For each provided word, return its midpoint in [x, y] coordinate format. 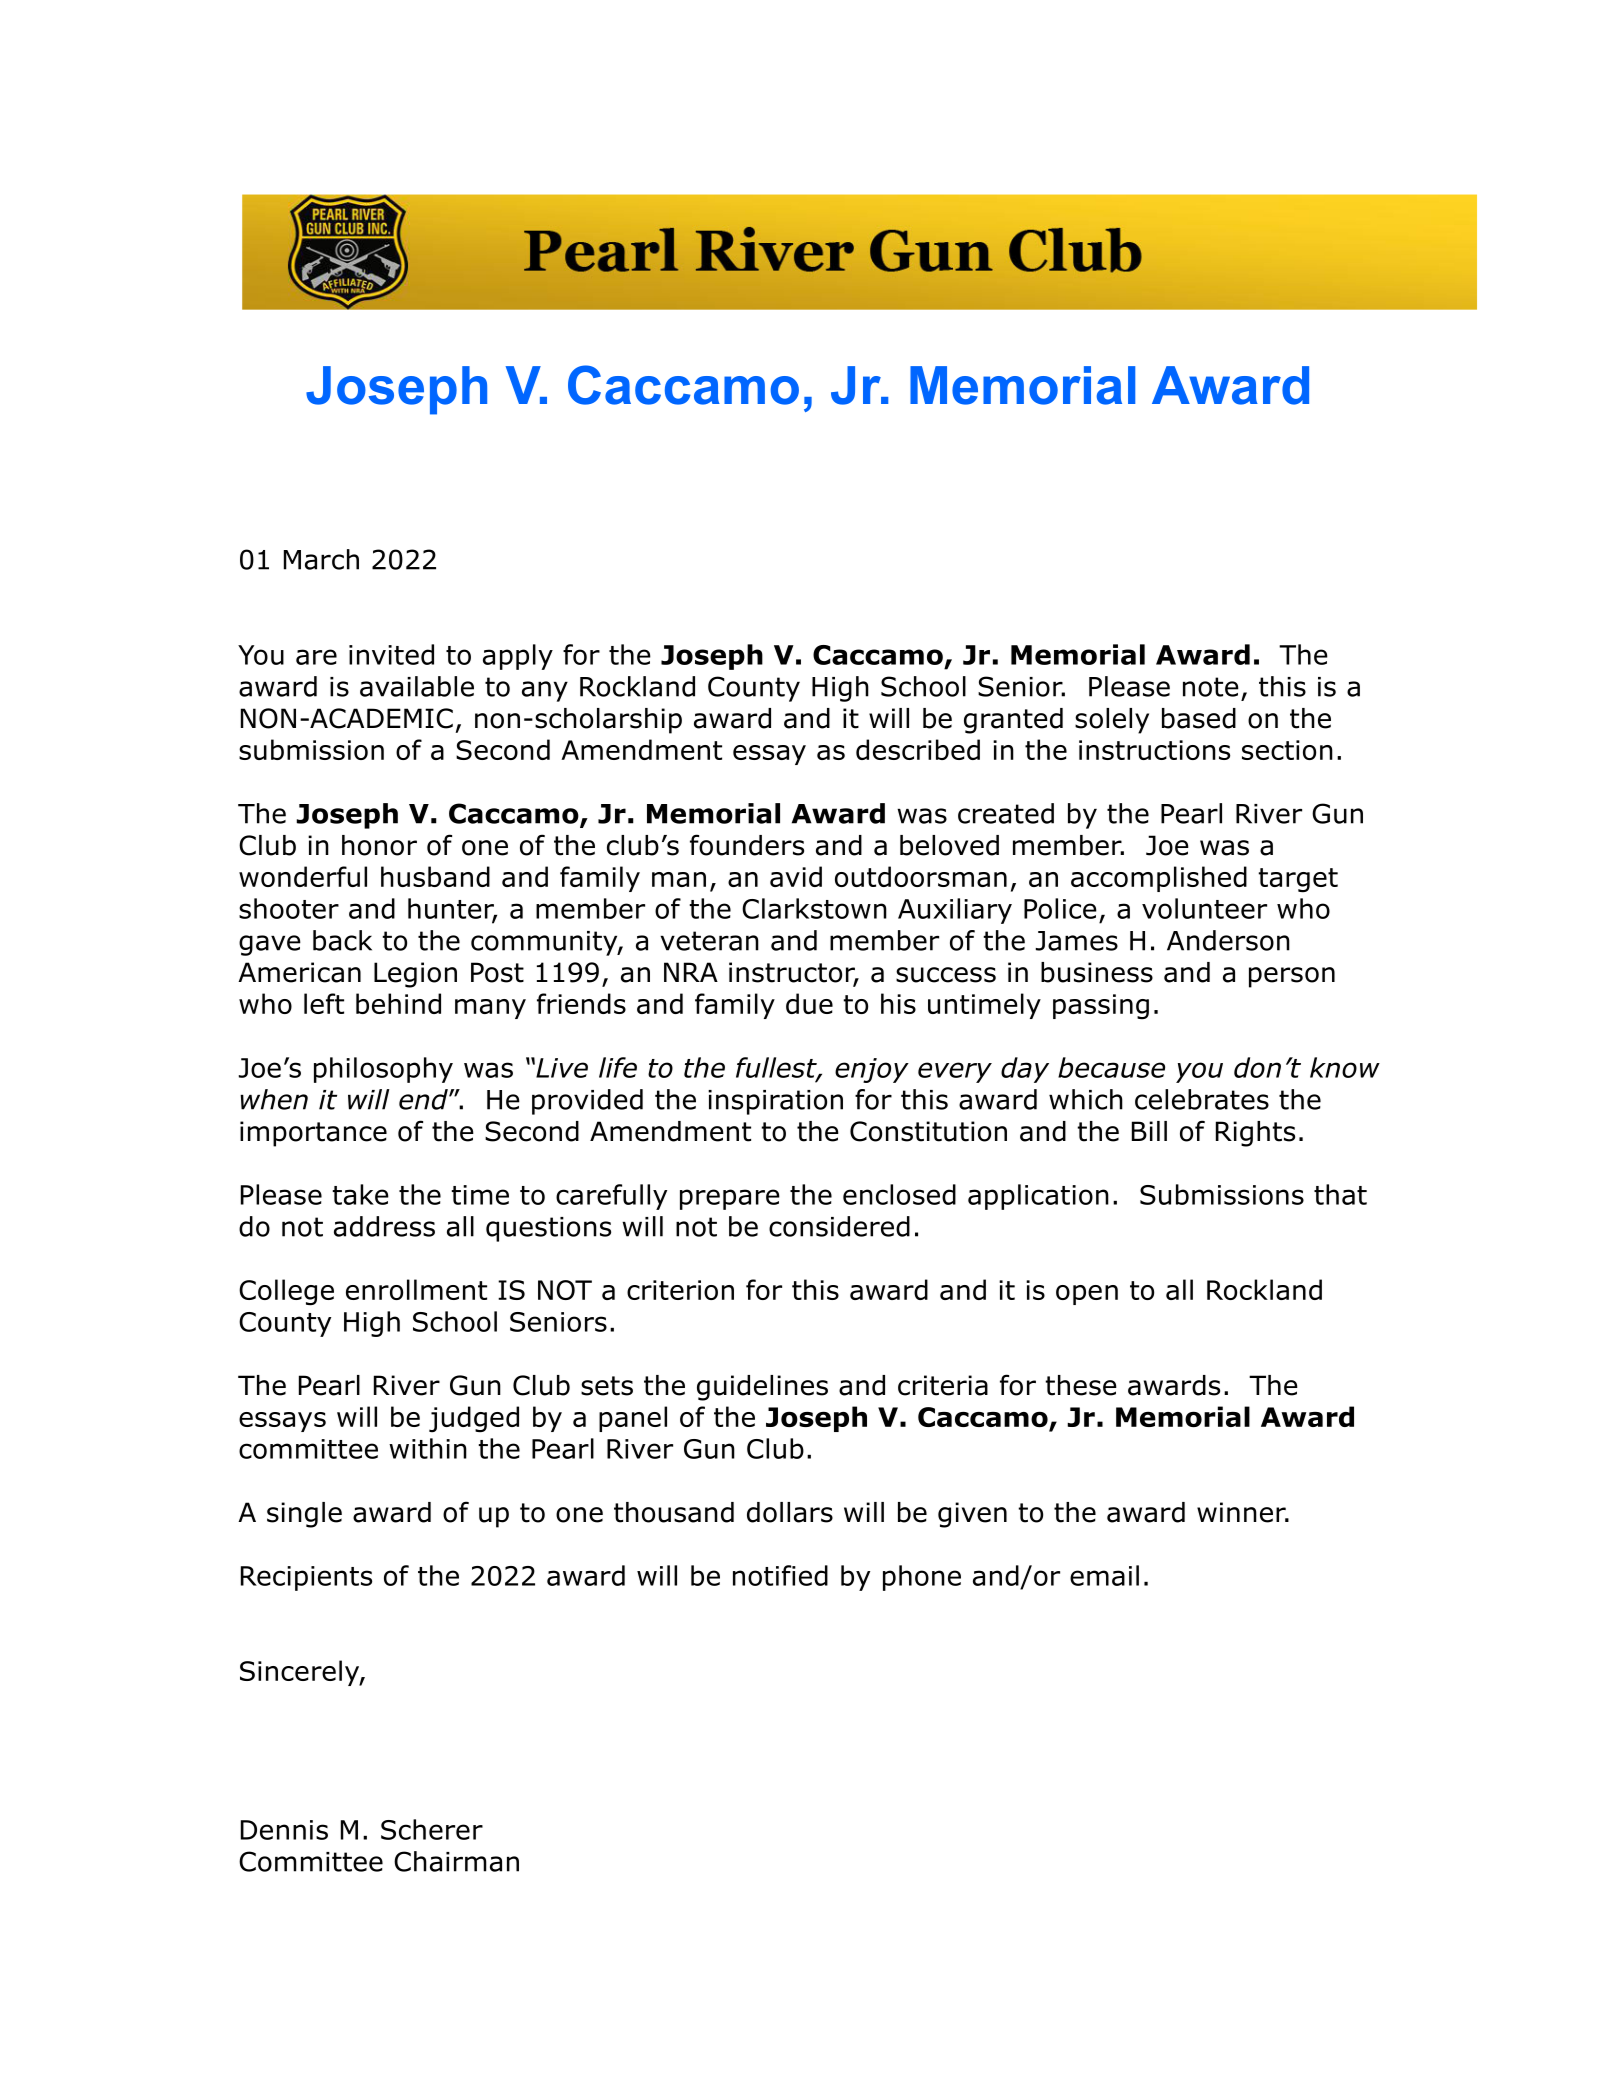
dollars [790, 1512]
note [1211, 687]
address [384, 1226]
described [918, 749]
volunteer [1204, 908]
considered [839, 1226]
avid [796, 876]
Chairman [456, 1861]
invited [391, 654]
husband [435, 876]
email [1104, 1575]
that [1340, 1194]
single [304, 1515]
